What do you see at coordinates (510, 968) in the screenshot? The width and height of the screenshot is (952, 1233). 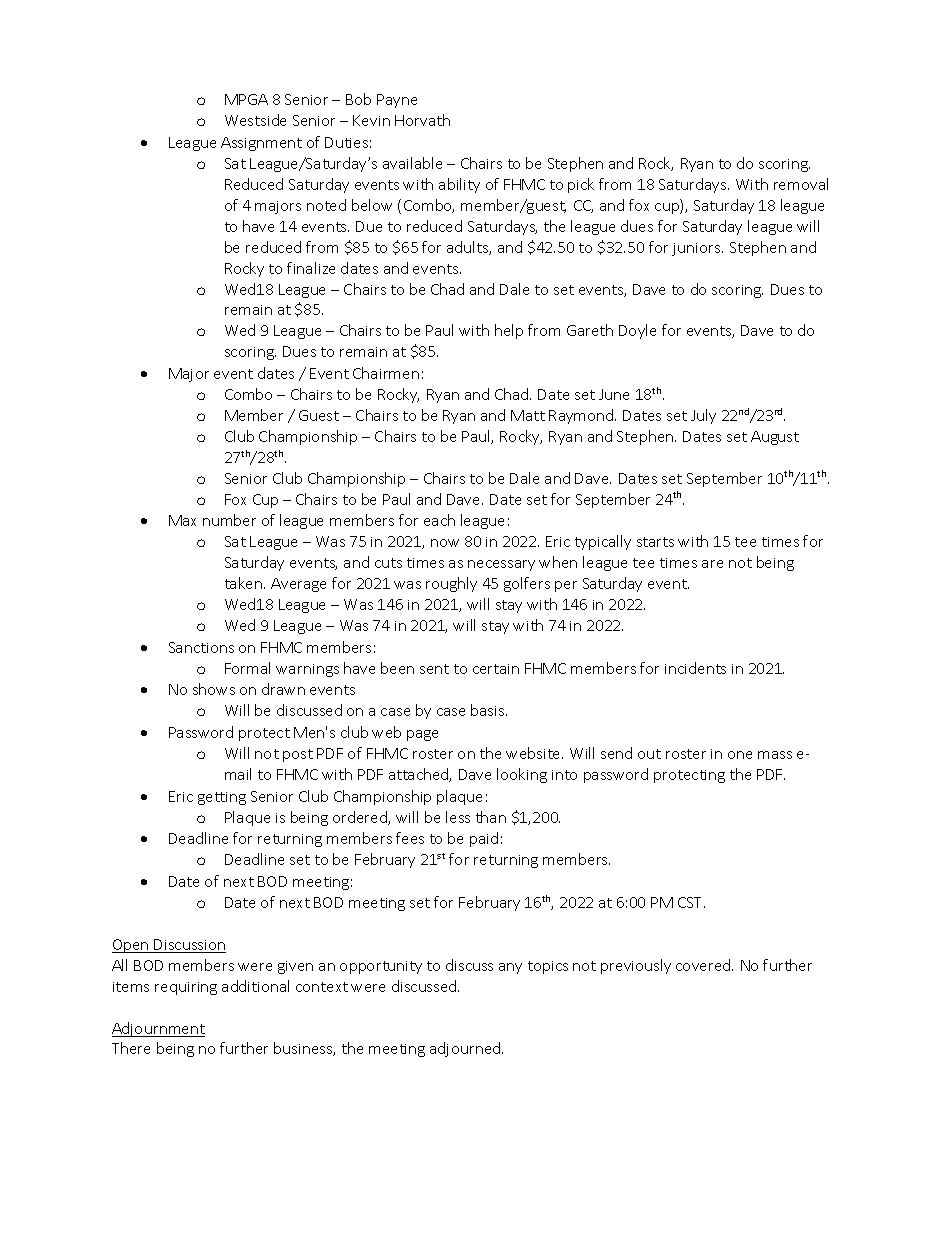 I see `any` at bounding box center [510, 968].
